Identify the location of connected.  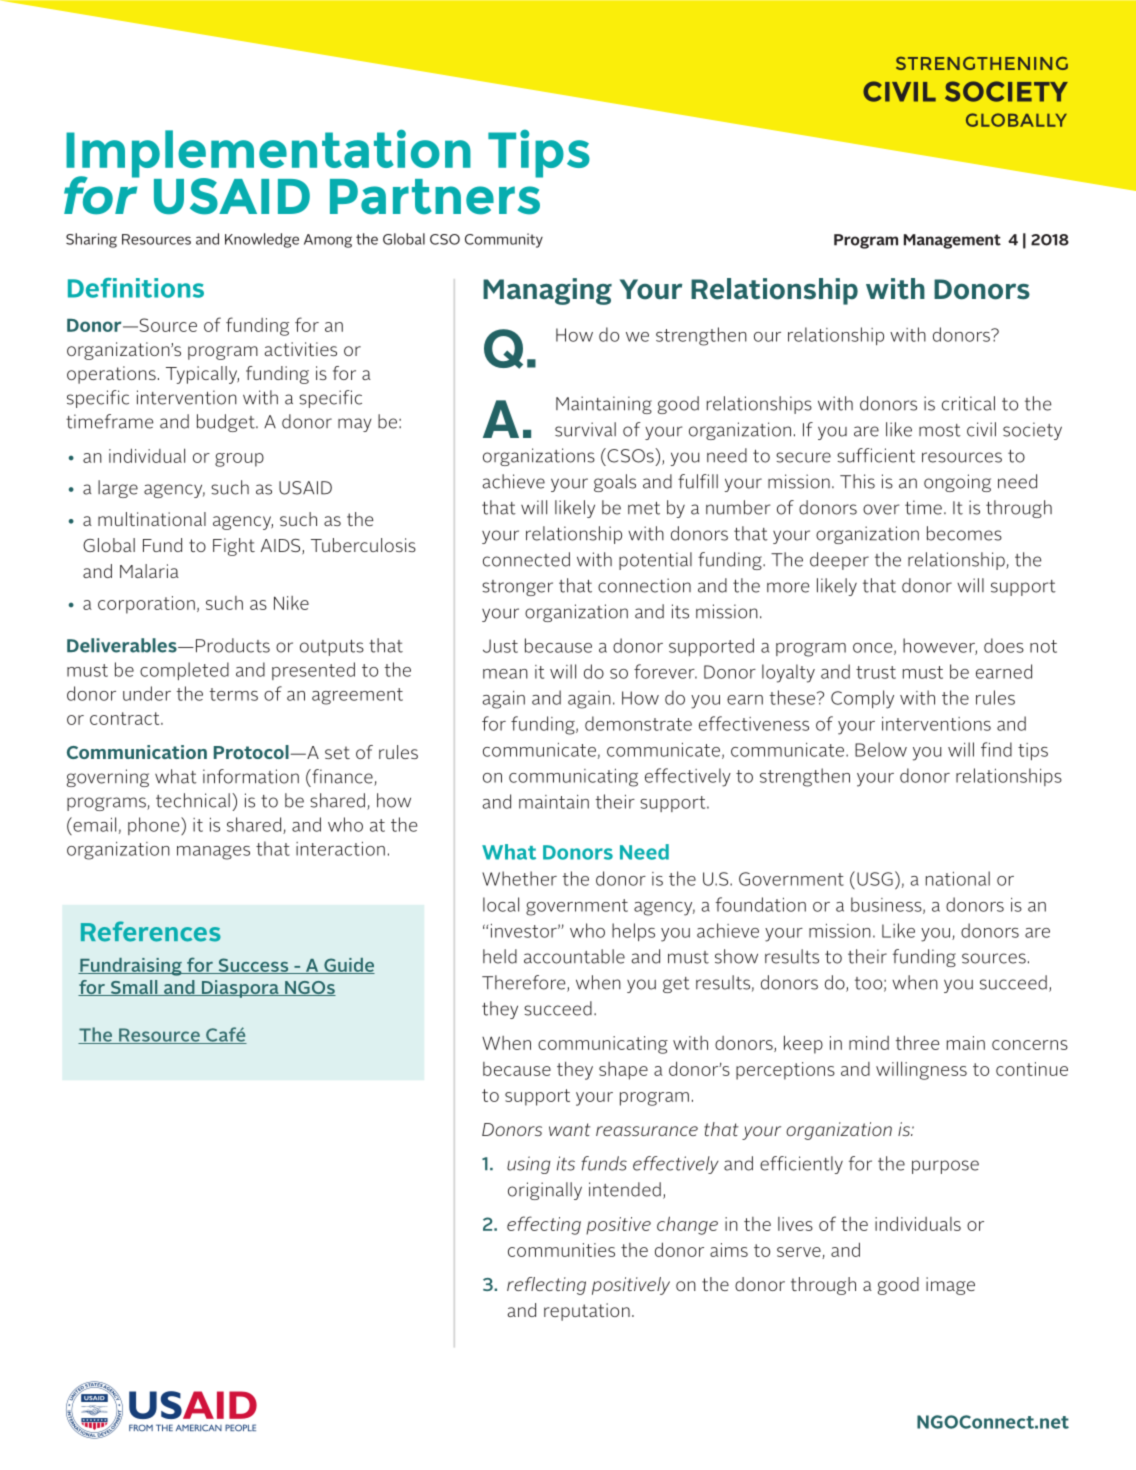
(526, 559).
